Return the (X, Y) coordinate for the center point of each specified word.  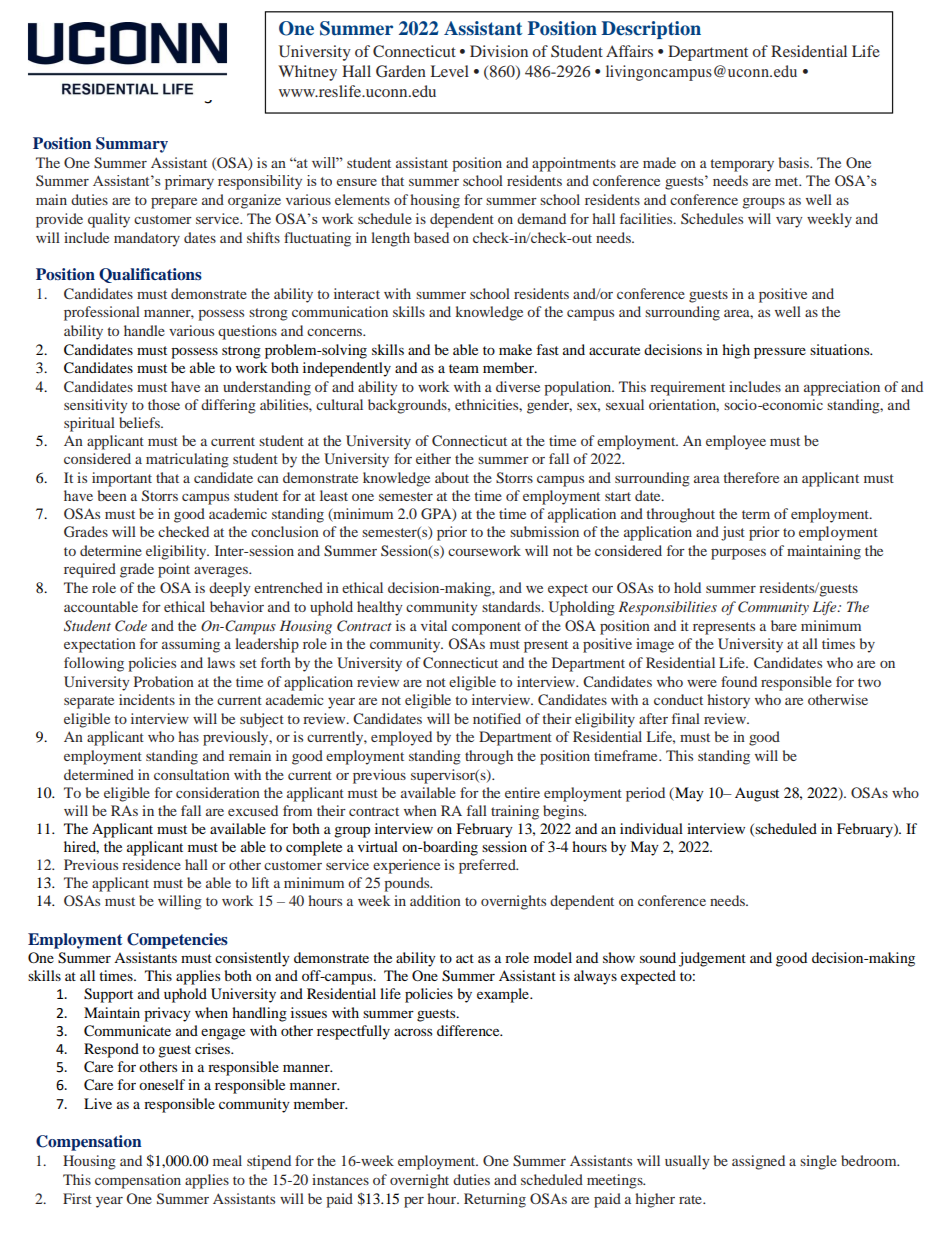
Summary (132, 145)
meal (227, 1160)
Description (651, 30)
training (515, 812)
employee (736, 442)
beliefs (140, 422)
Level (450, 71)
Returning (495, 1200)
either (433, 458)
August (757, 794)
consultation (192, 774)
